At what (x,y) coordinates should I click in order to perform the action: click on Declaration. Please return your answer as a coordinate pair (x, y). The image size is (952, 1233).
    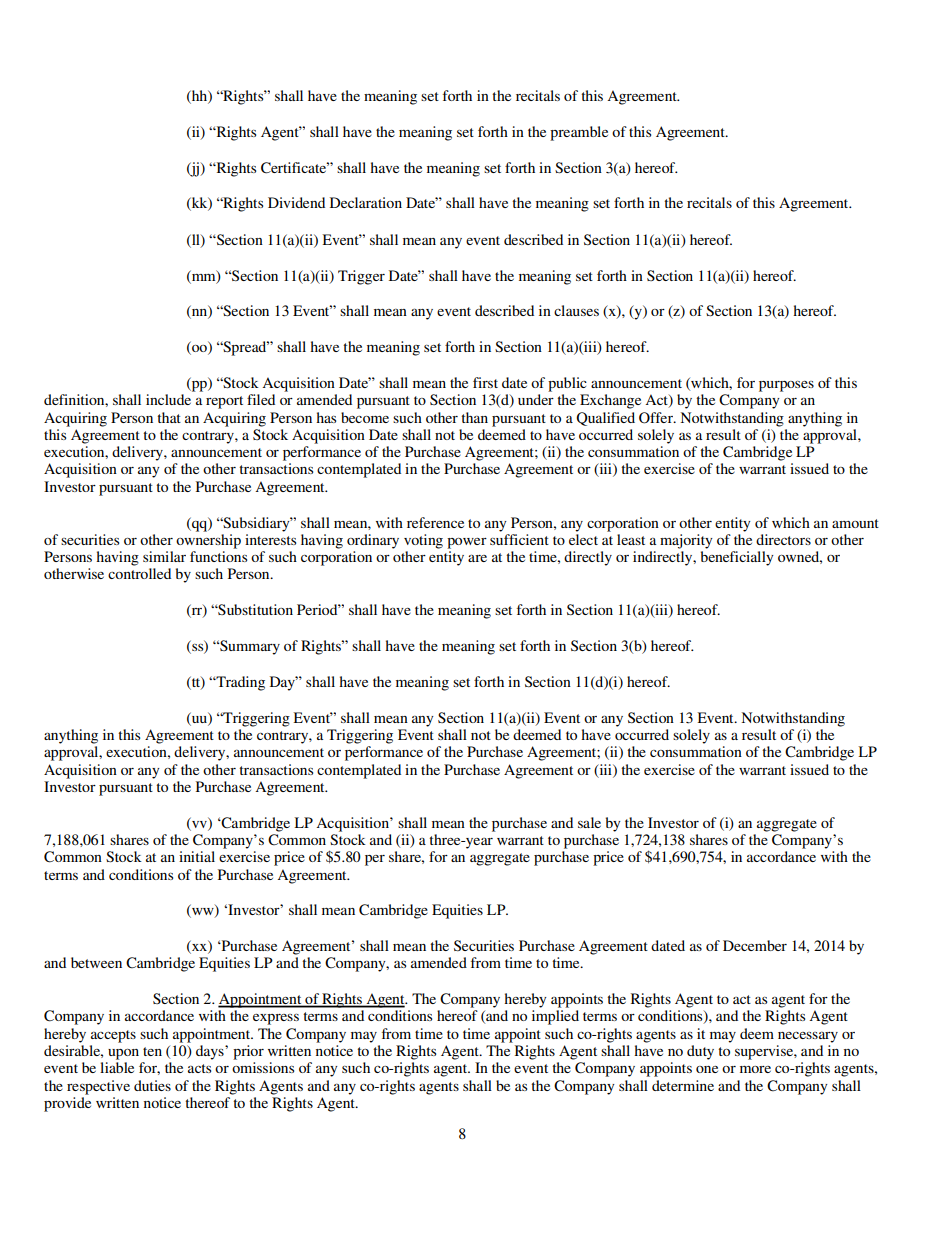
    Looking at the image, I should click on (366, 202).
